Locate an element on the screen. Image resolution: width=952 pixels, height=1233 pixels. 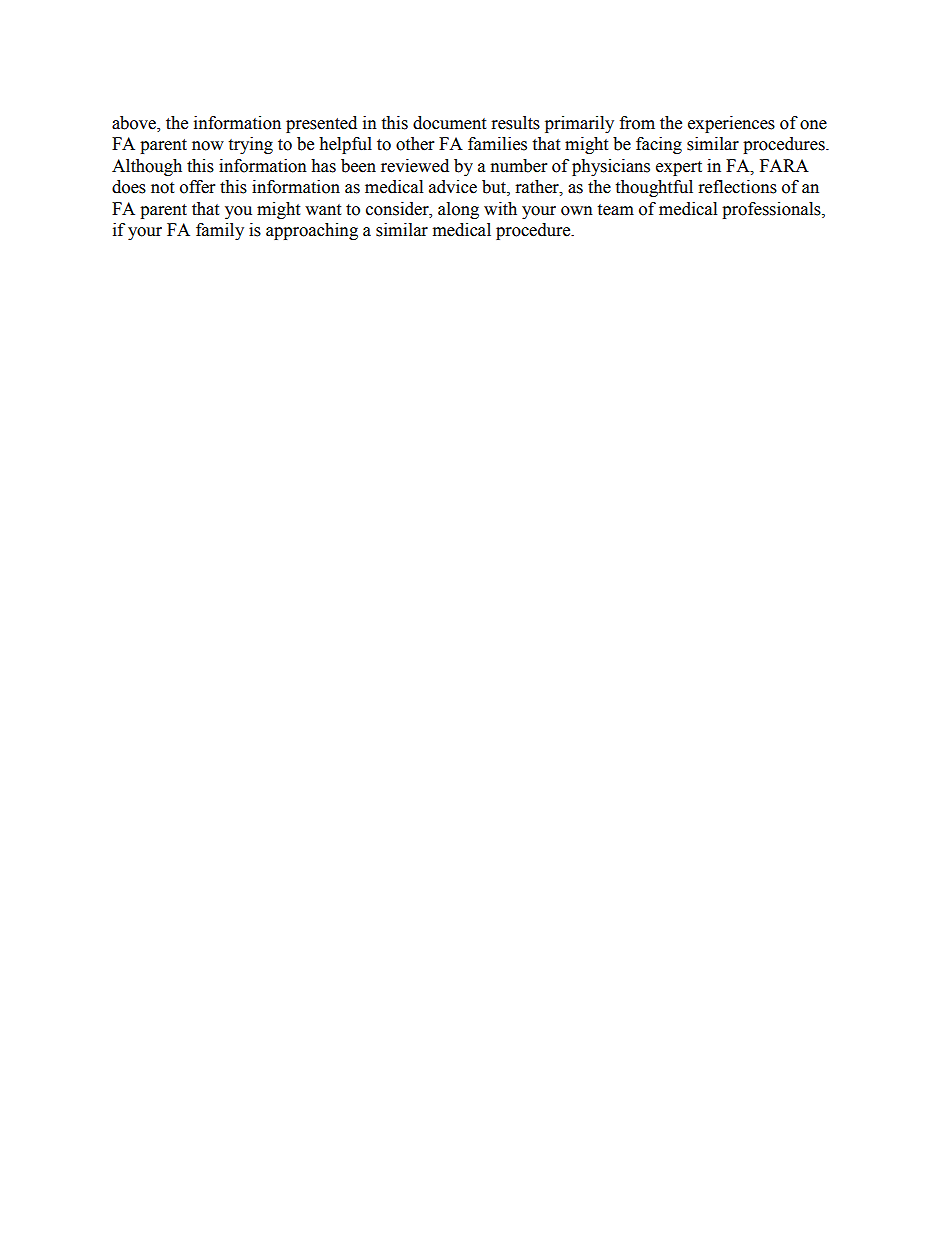
experiences is located at coordinates (731, 124).
